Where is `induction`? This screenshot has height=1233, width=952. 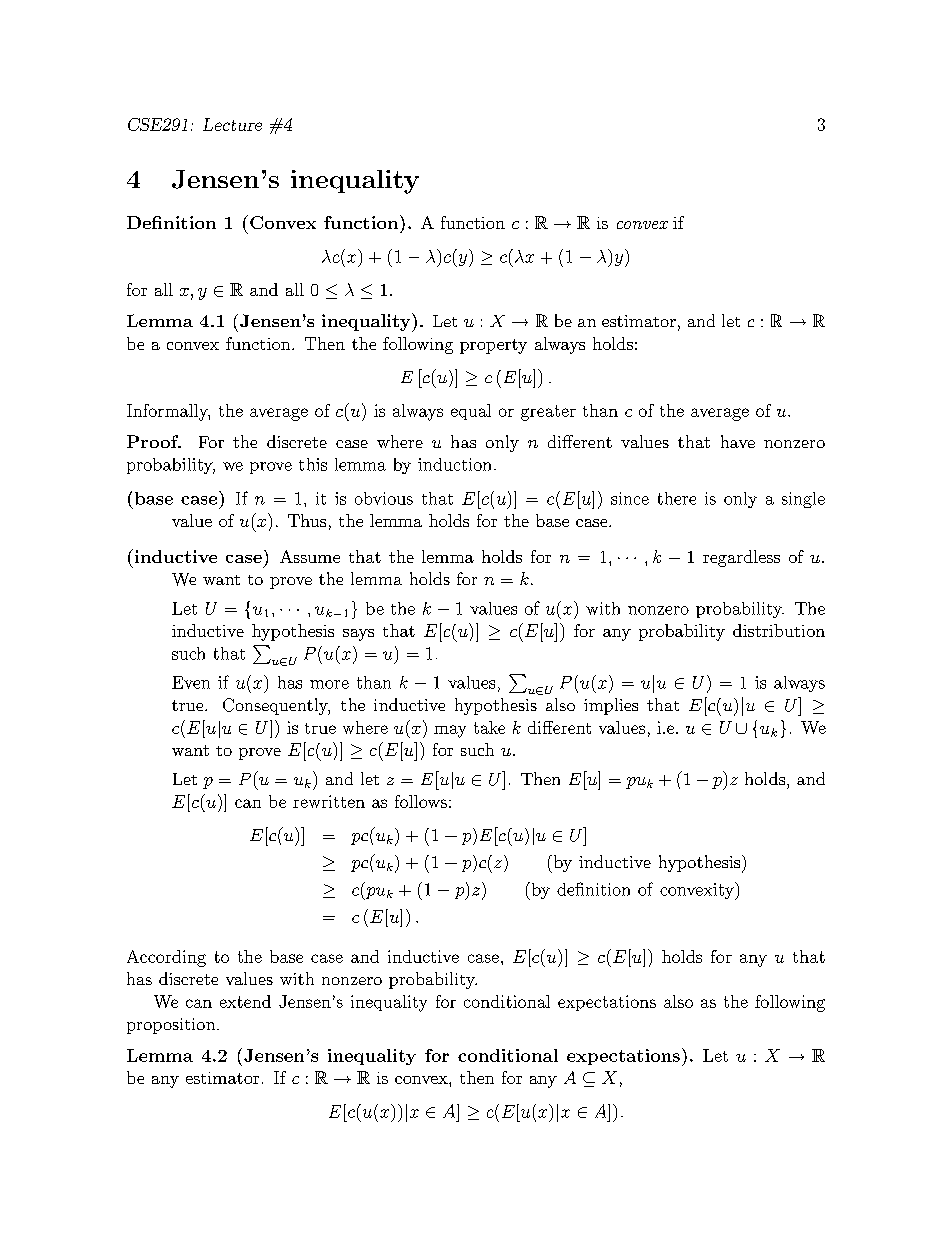
induction is located at coordinates (454, 464).
